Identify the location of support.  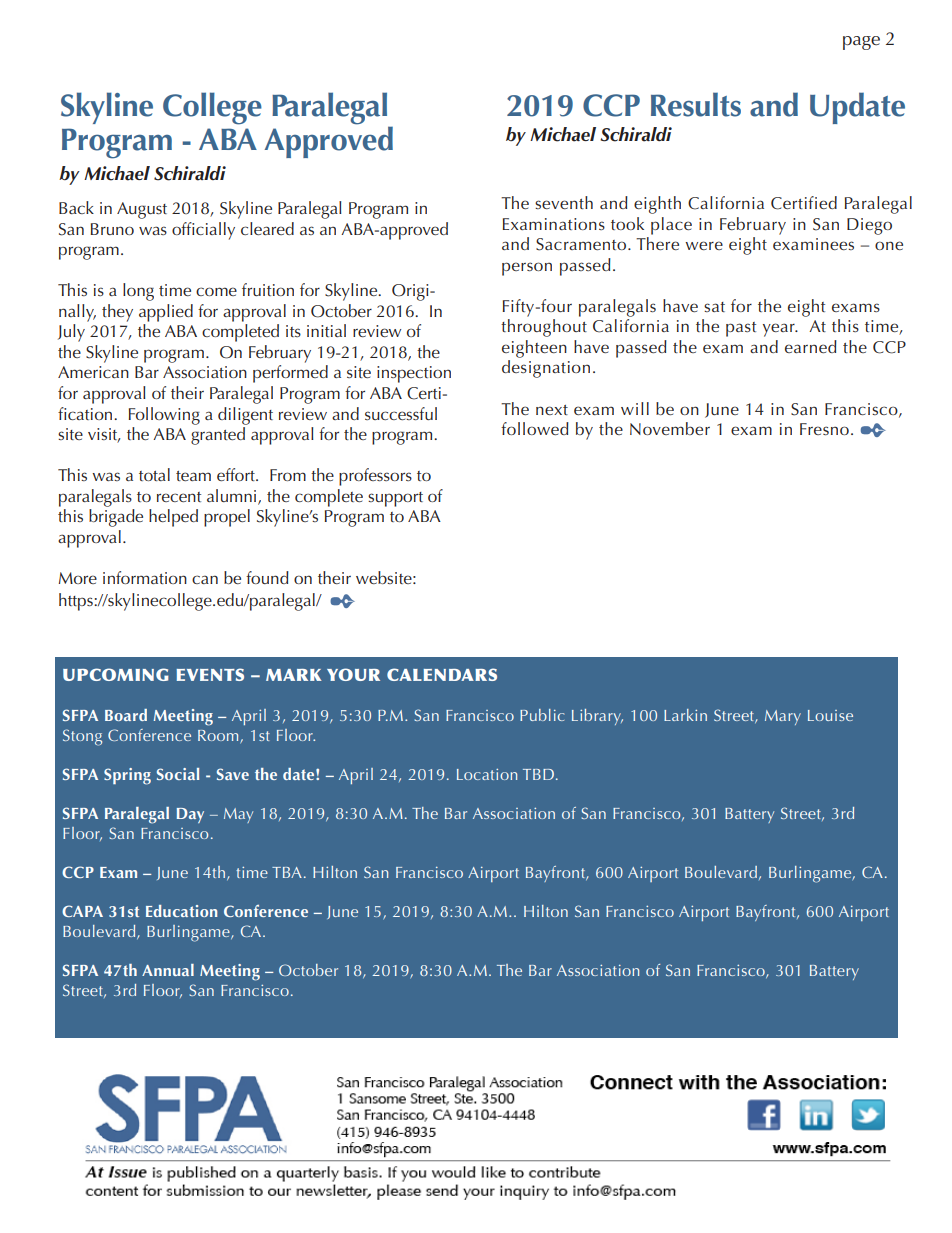
(395, 499).
